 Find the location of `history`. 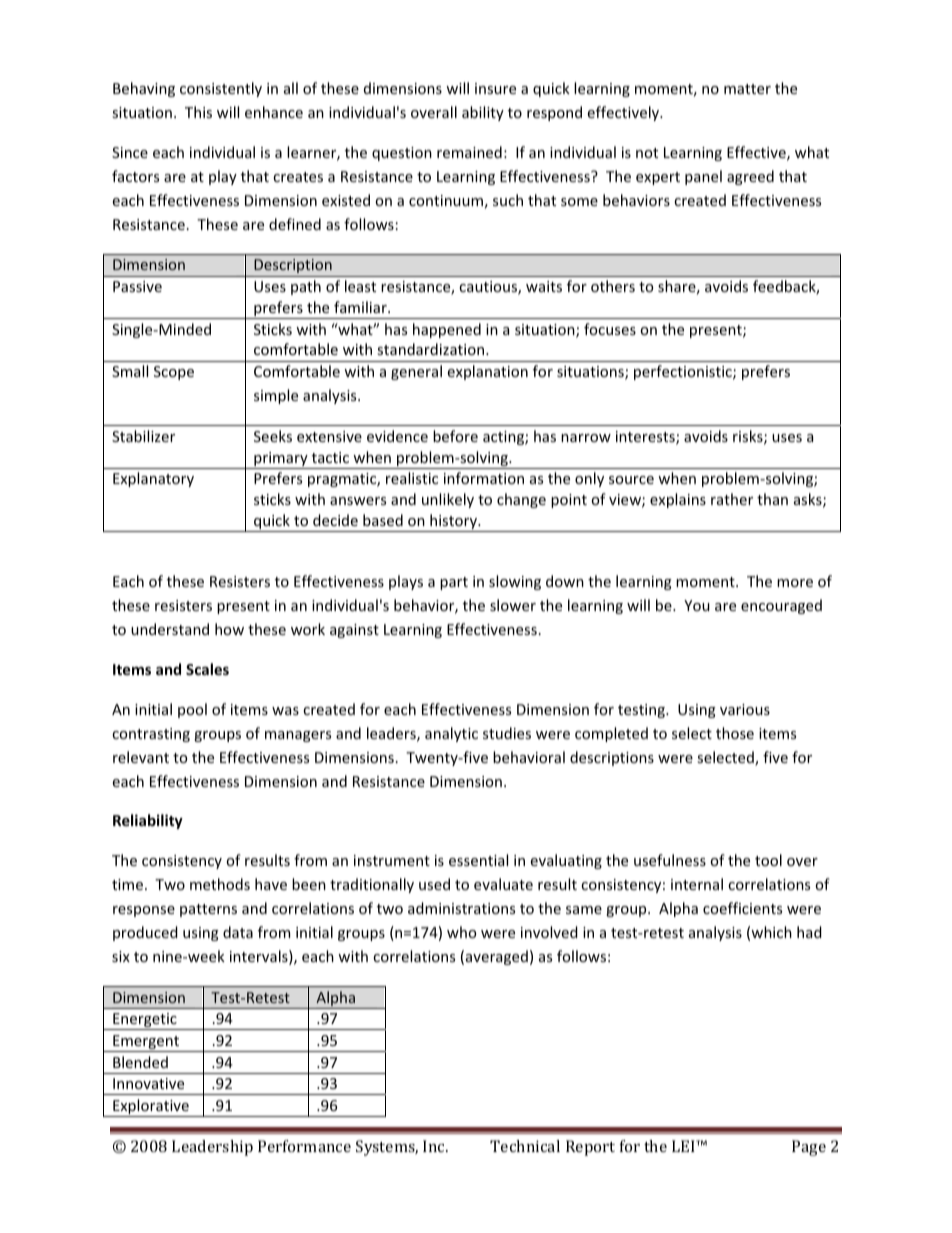

history is located at coordinates (453, 523).
